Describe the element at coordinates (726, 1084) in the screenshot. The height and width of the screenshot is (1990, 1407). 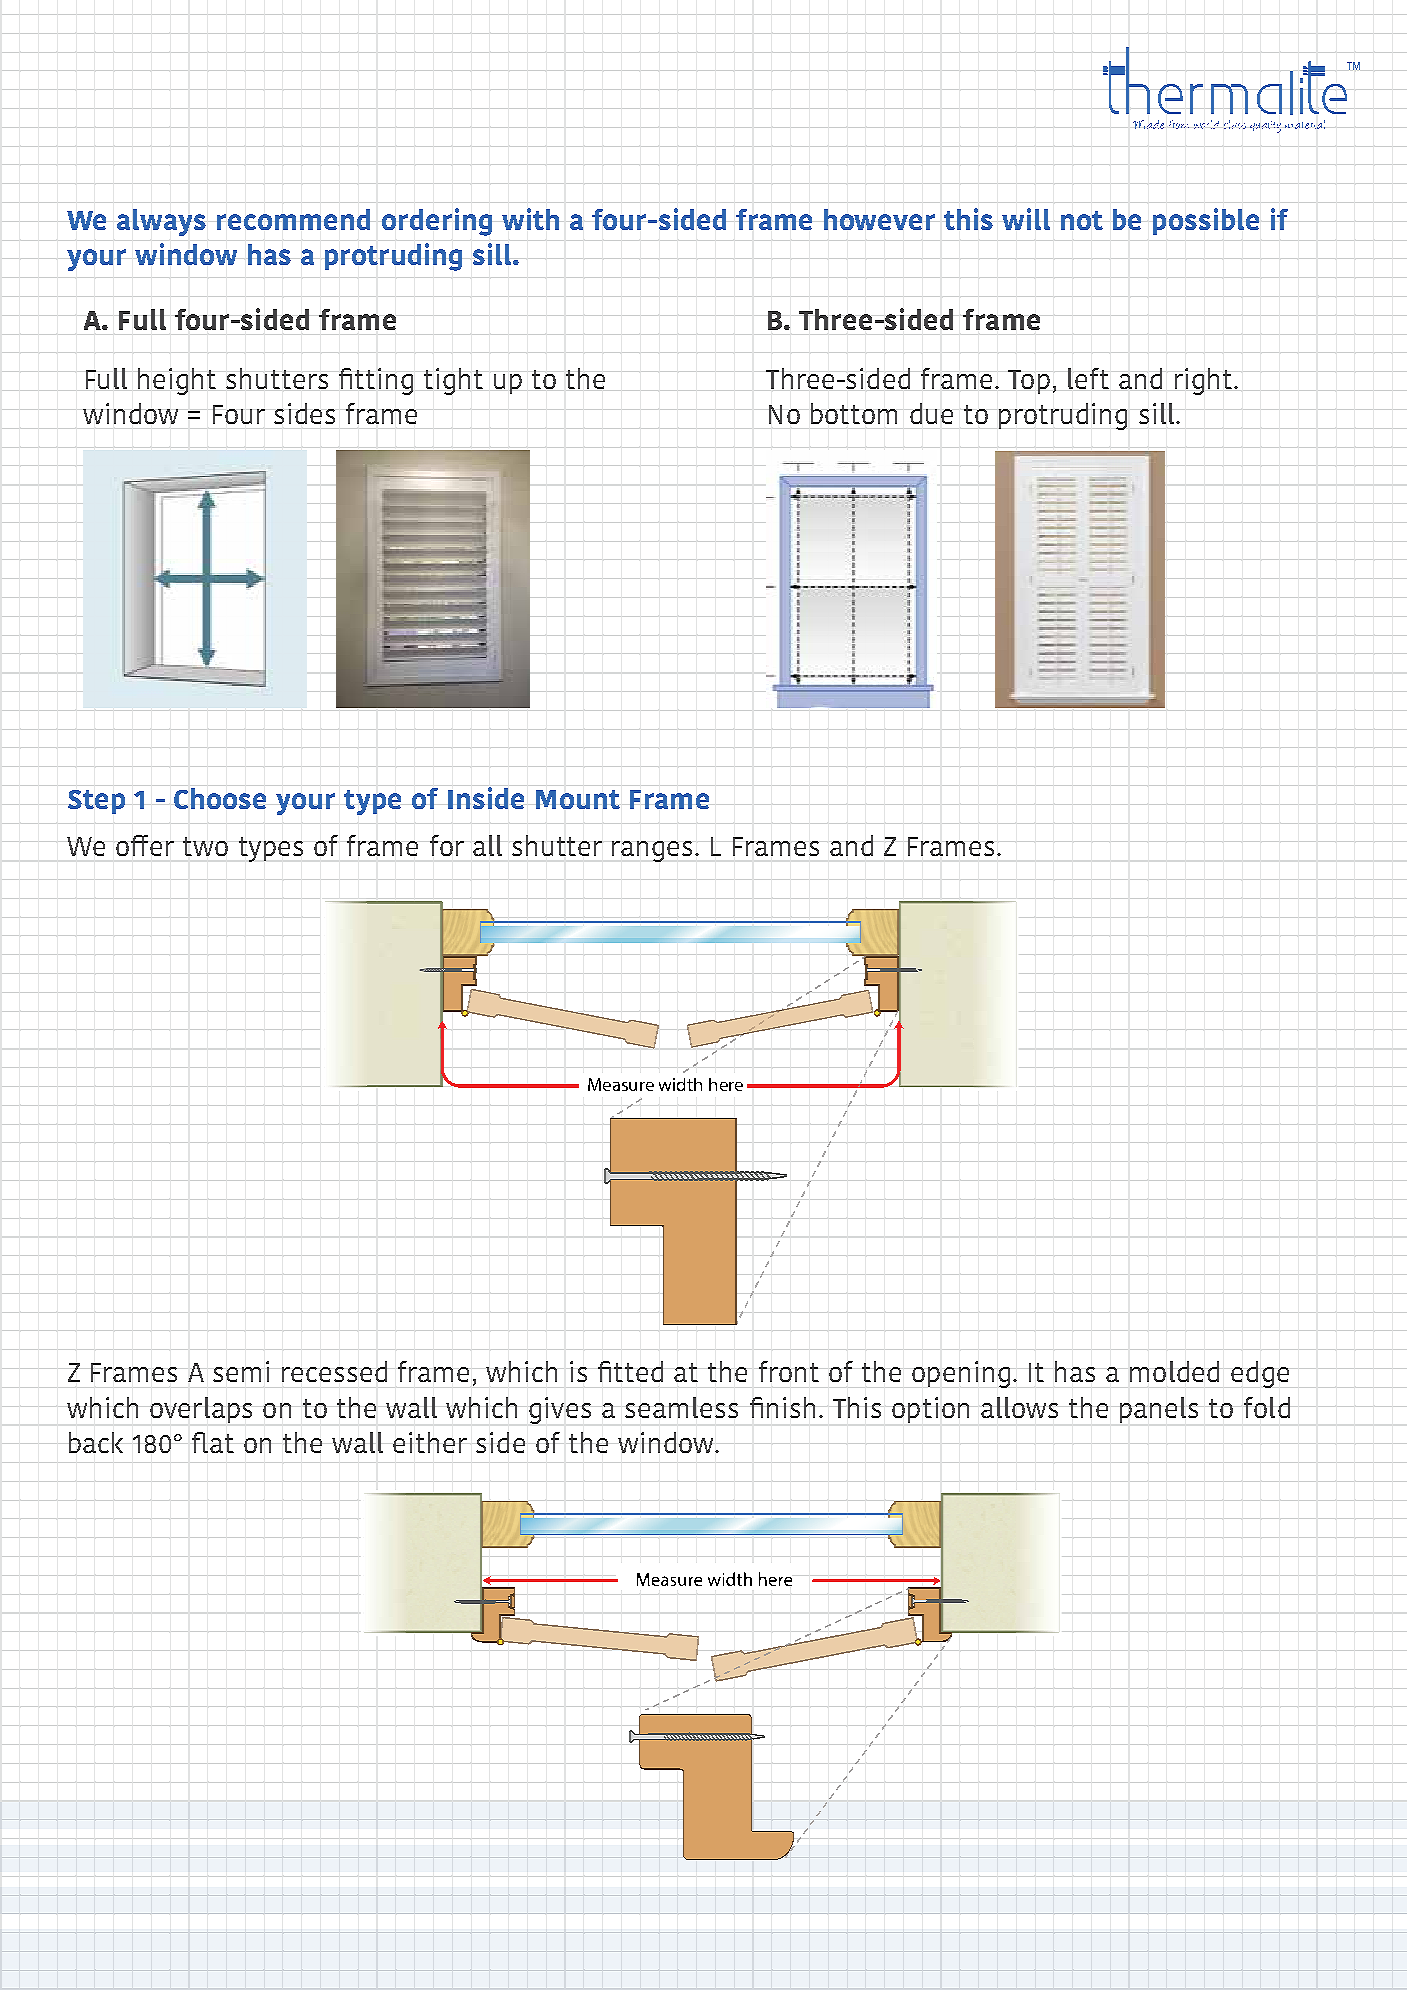
I see `here` at that location.
